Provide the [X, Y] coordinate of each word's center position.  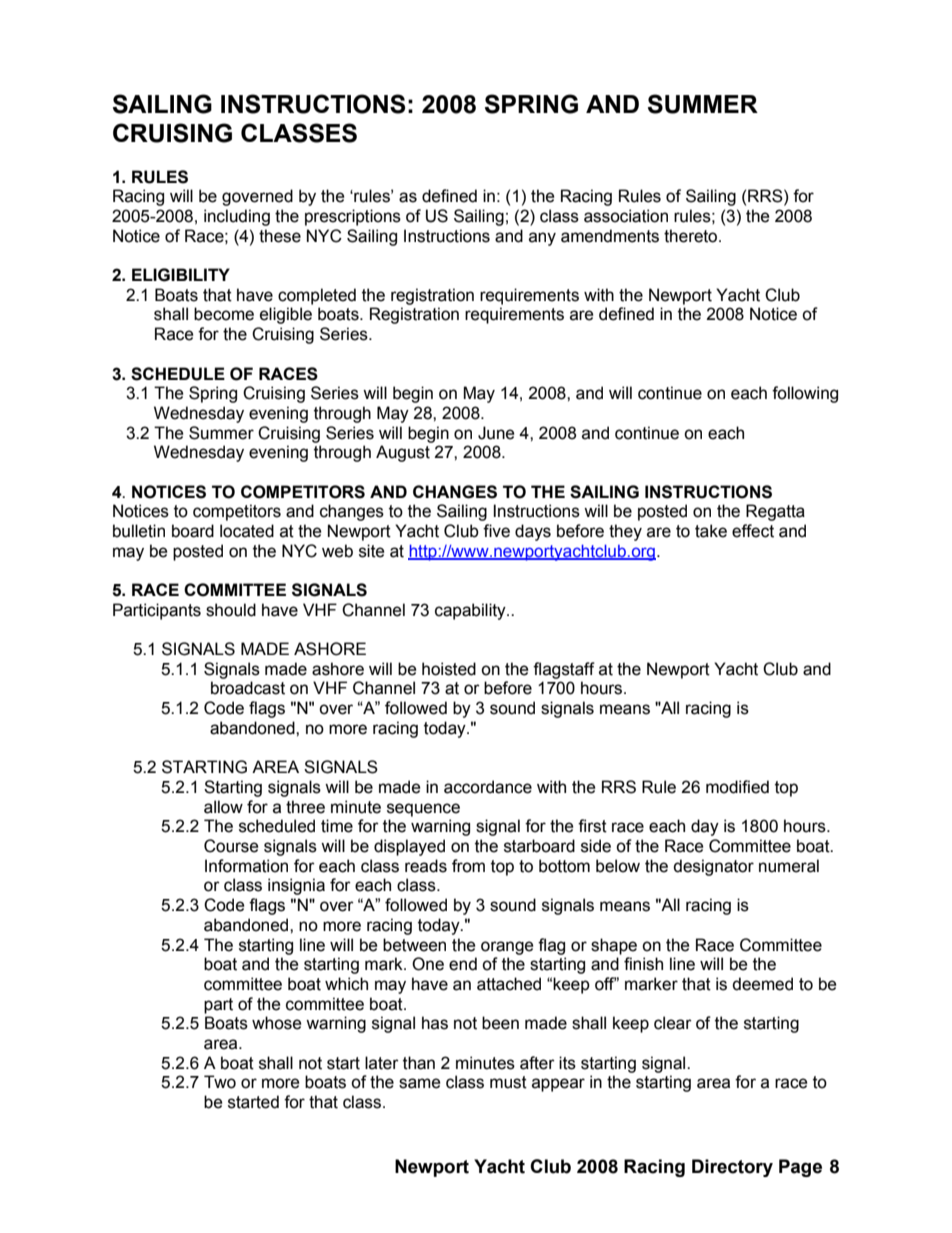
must [508, 1082]
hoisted [449, 669]
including [237, 217]
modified [737, 787]
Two [220, 1082]
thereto [692, 236]
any [542, 239]
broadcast [248, 688]
